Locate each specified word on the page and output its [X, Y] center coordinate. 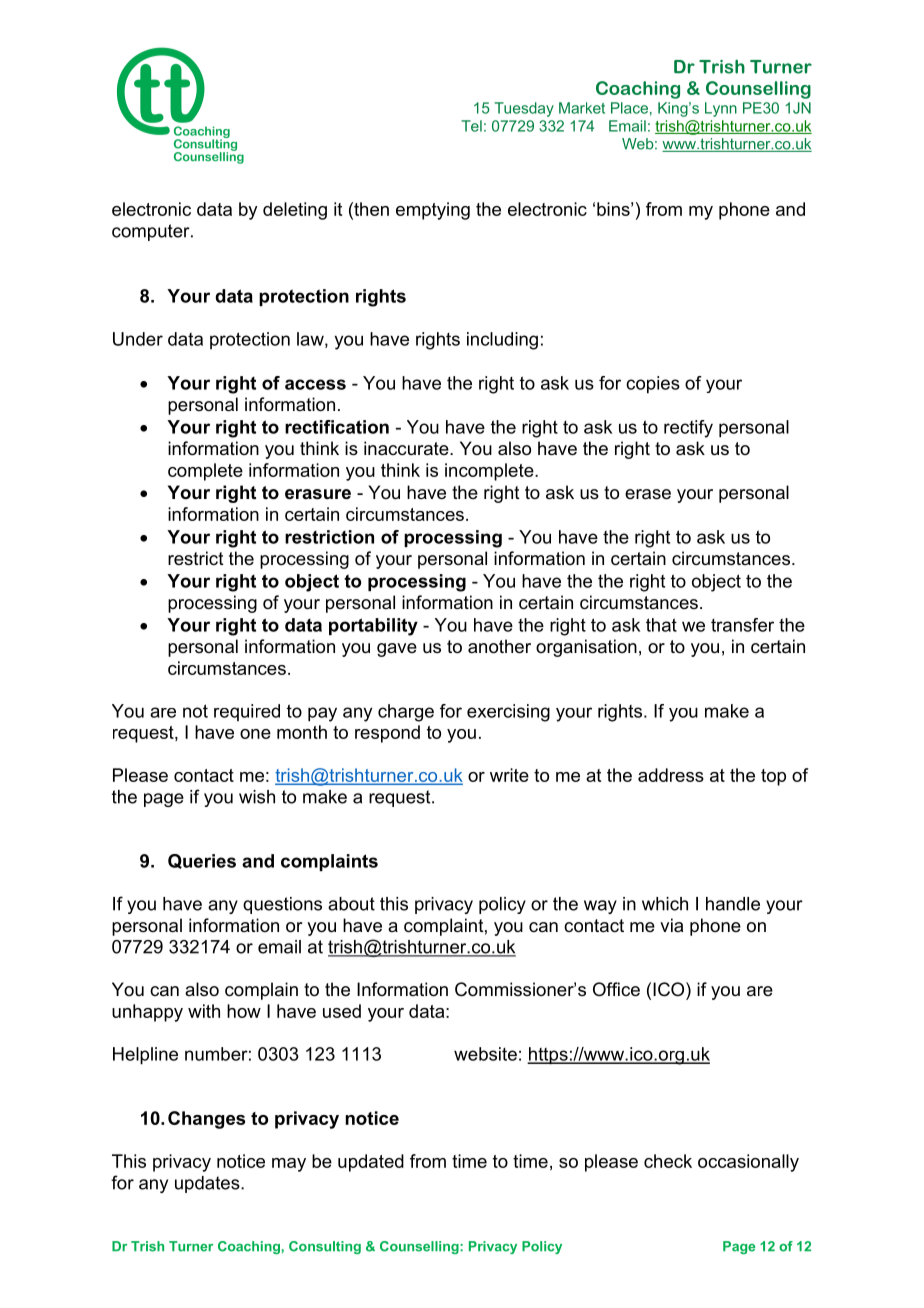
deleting [295, 211]
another [499, 646]
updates [208, 1184]
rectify [688, 429]
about [351, 904]
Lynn [721, 109]
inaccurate [407, 448]
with [204, 1011]
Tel [471, 126]
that [661, 625]
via [671, 925]
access [315, 384]
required [247, 712]
